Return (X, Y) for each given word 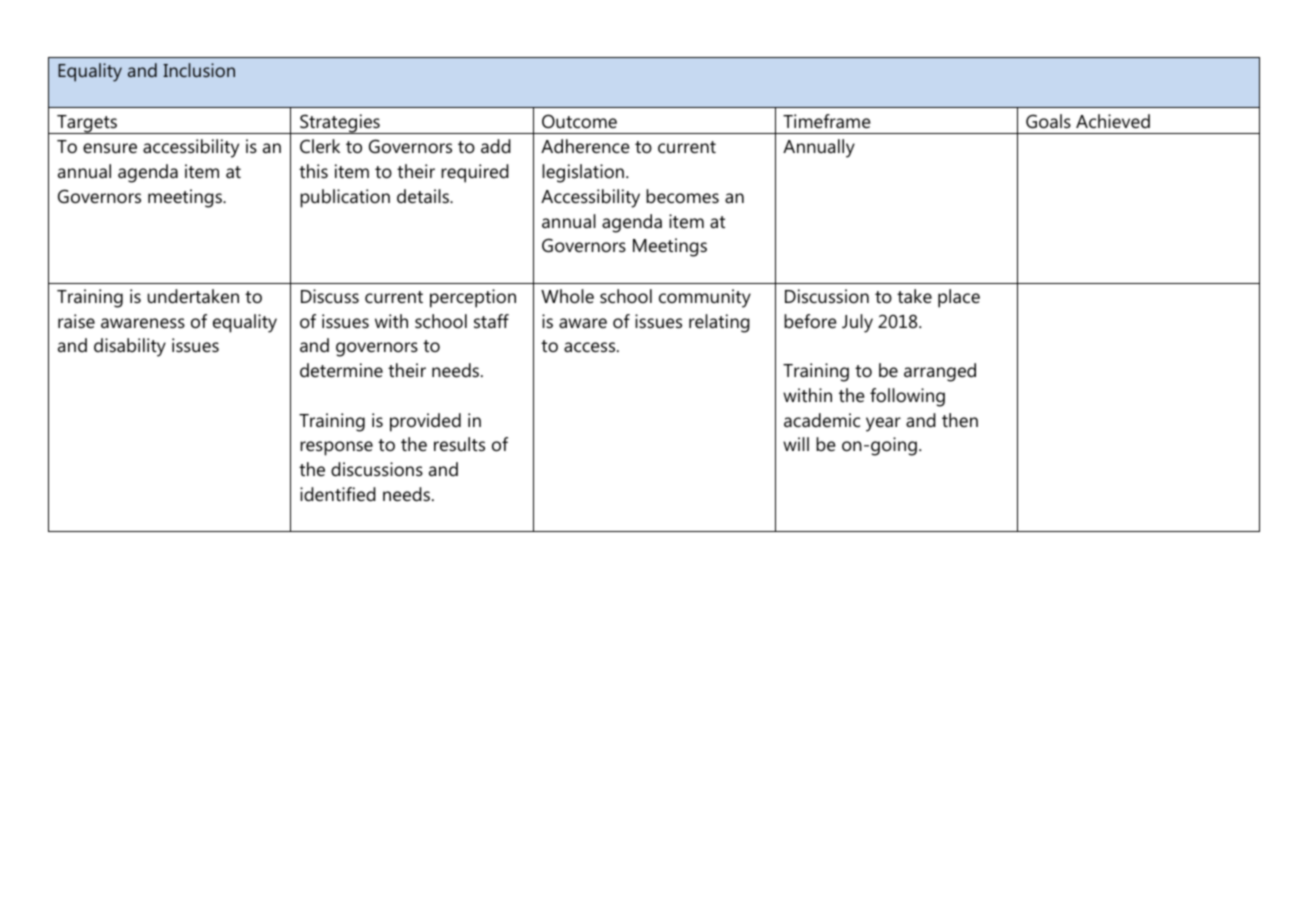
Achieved (1113, 121)
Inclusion (199, 70)
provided (425, 422)
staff (491, 321)
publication (345, 198)
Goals (1048, 121)
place (959, 298)
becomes (682, 196)
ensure (110, 148)
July (857, 323)
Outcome (579, 121)
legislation (583, 173)
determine (341, 370)
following (907, 397)
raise (76, 321)
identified (338, 494)
